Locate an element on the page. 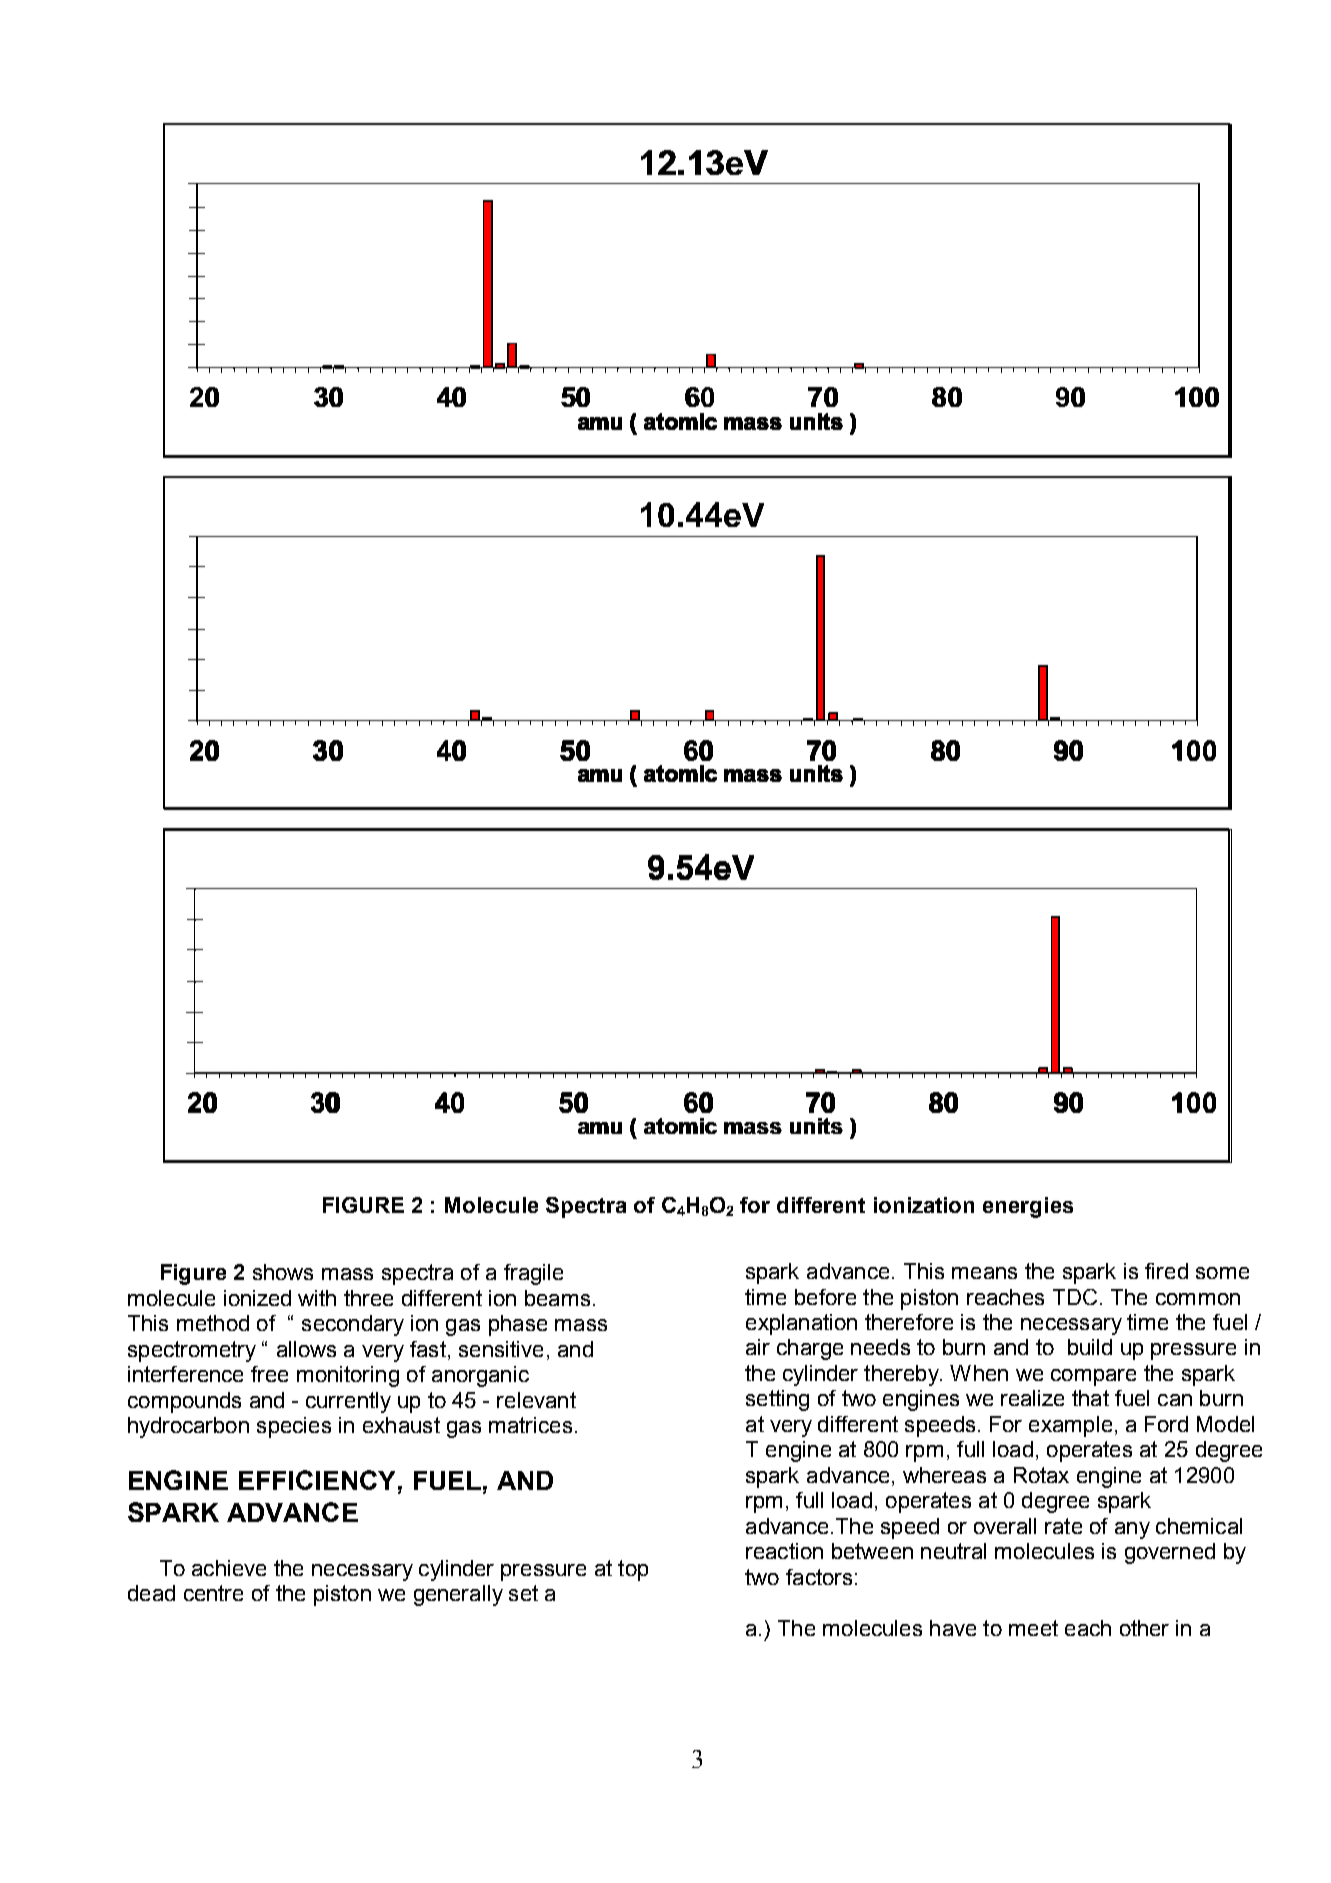  setting is located at coordinates (777, 1400).
